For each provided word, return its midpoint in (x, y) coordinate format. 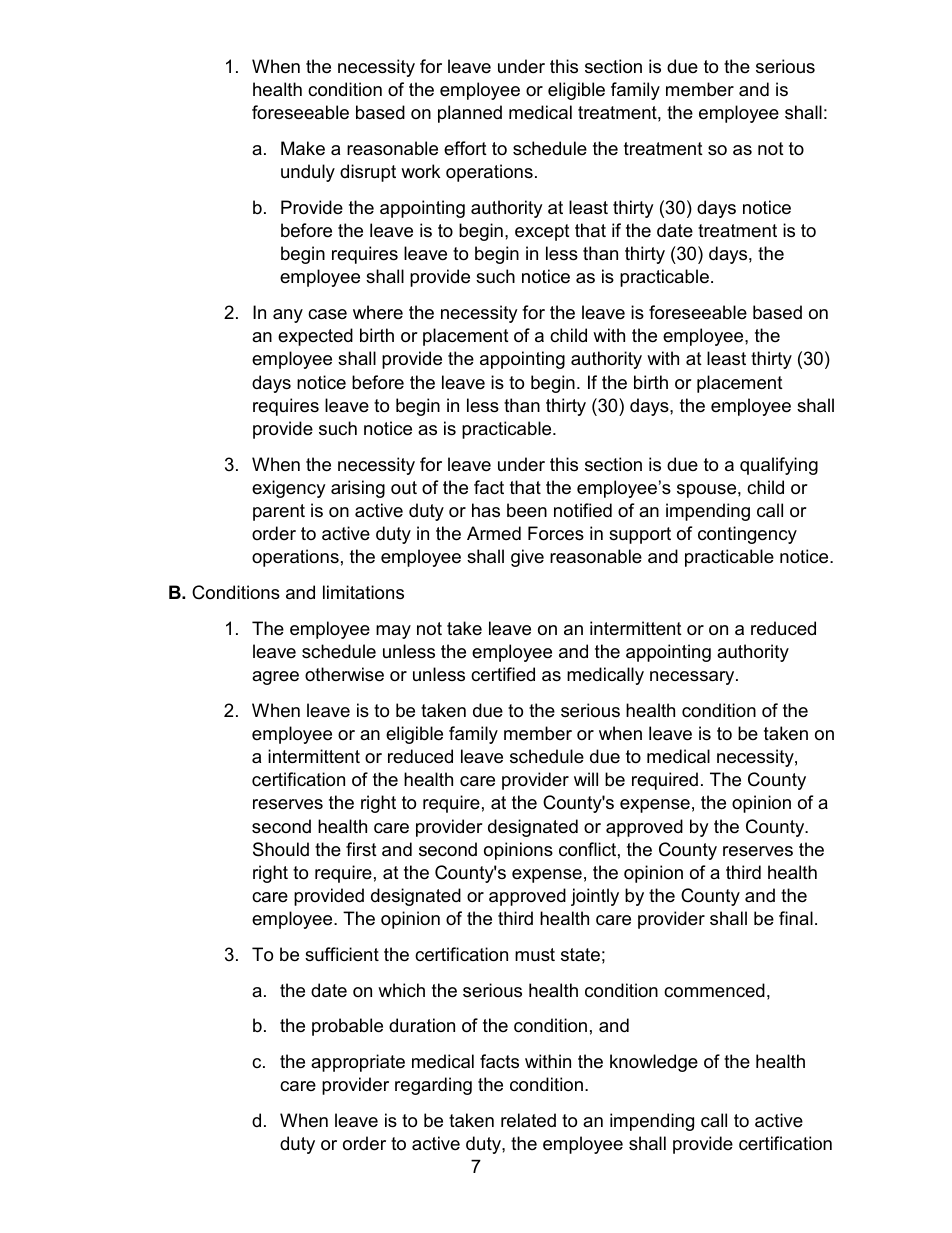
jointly (595, 897)
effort (465, 148)
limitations (363, 592)
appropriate (358, 1063)
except (542, 232)
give (527, 558)
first (361, 849)
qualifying (779, 466)
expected (315, 337)
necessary (693, 678)
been (527, 510)
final (796, 918)
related (528, 1120)
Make (303, 148)
